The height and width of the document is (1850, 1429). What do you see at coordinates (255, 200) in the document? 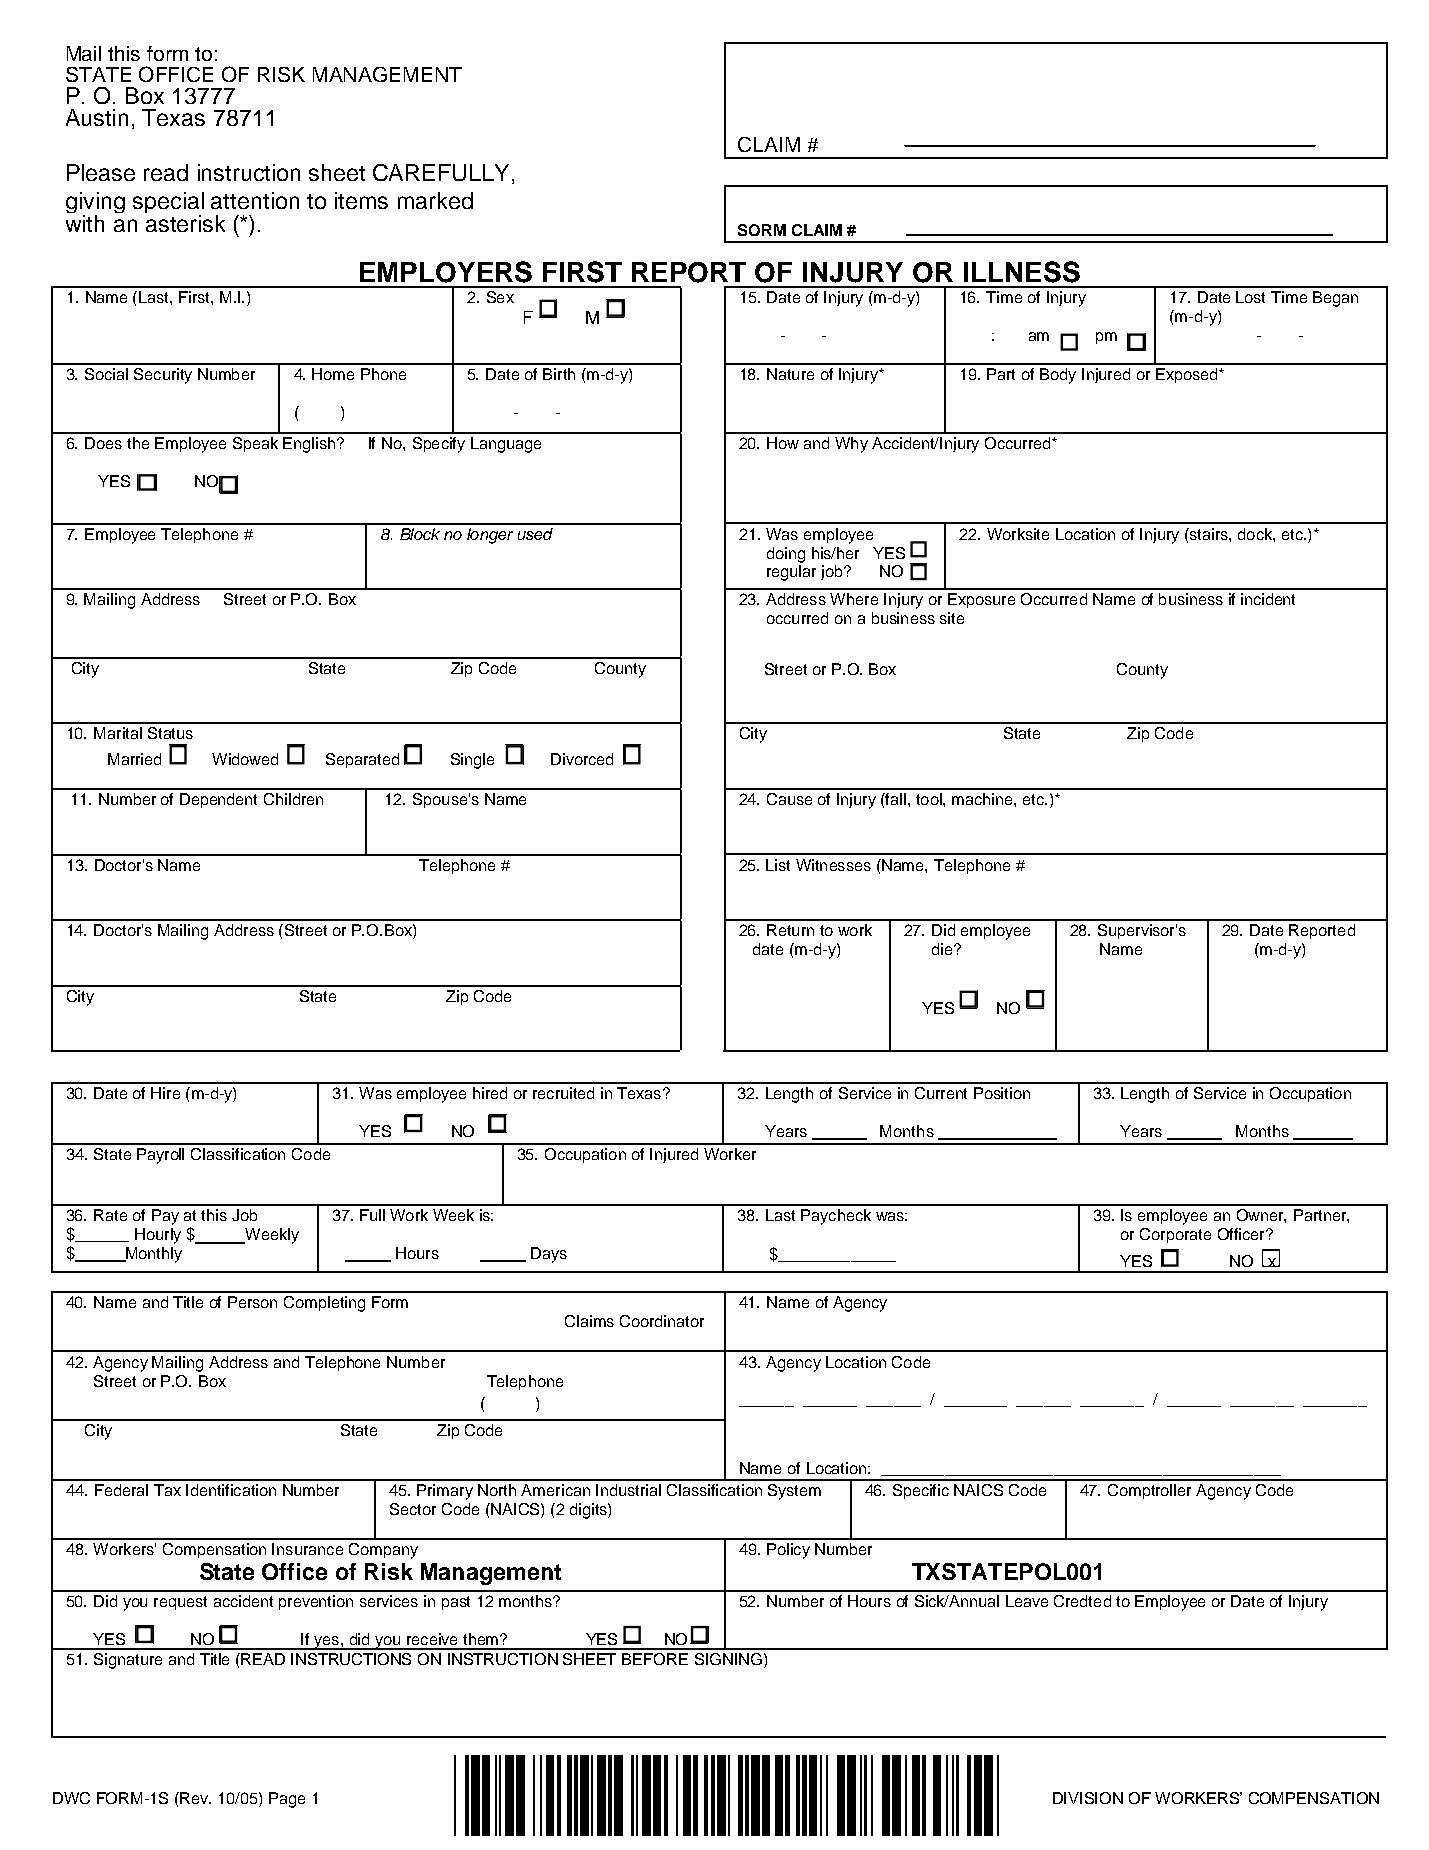
I see `attention` at bounding box center [255, 200].
